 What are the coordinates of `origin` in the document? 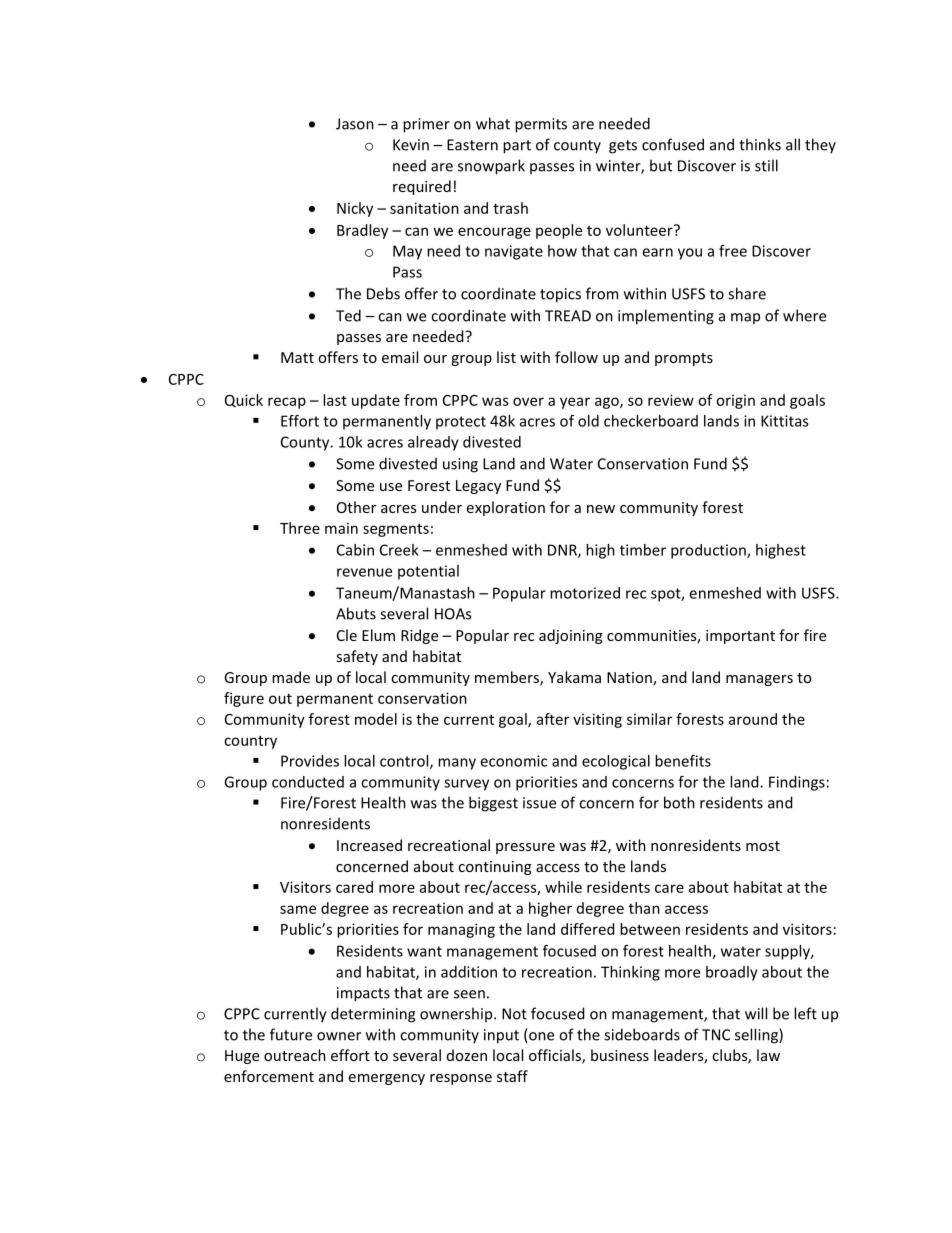 It's located at (735, 401).
